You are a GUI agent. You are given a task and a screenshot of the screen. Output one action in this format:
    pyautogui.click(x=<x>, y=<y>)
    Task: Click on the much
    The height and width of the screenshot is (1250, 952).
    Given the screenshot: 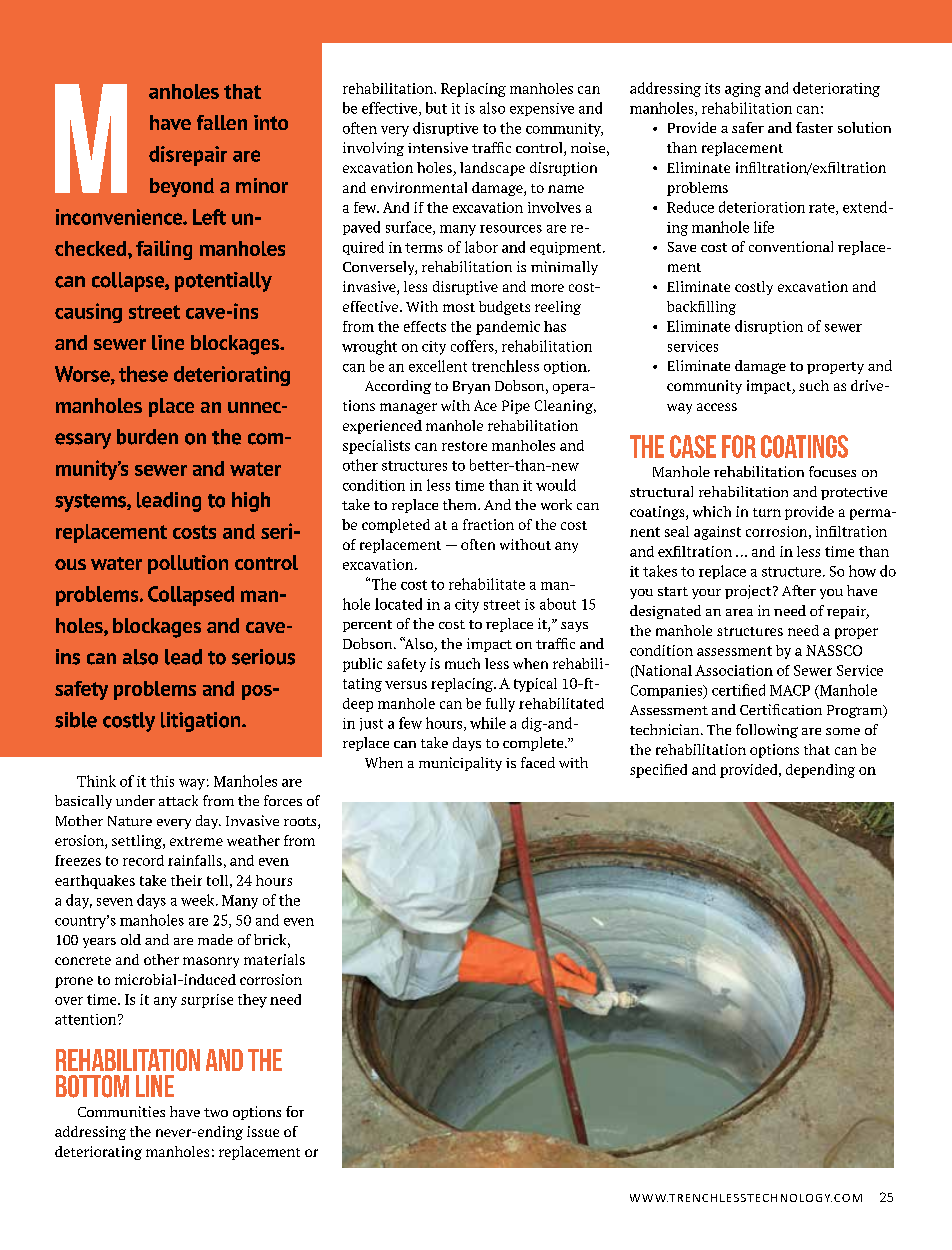 What is the action you would take?
    pyautogui.click(x=462, y=663)
